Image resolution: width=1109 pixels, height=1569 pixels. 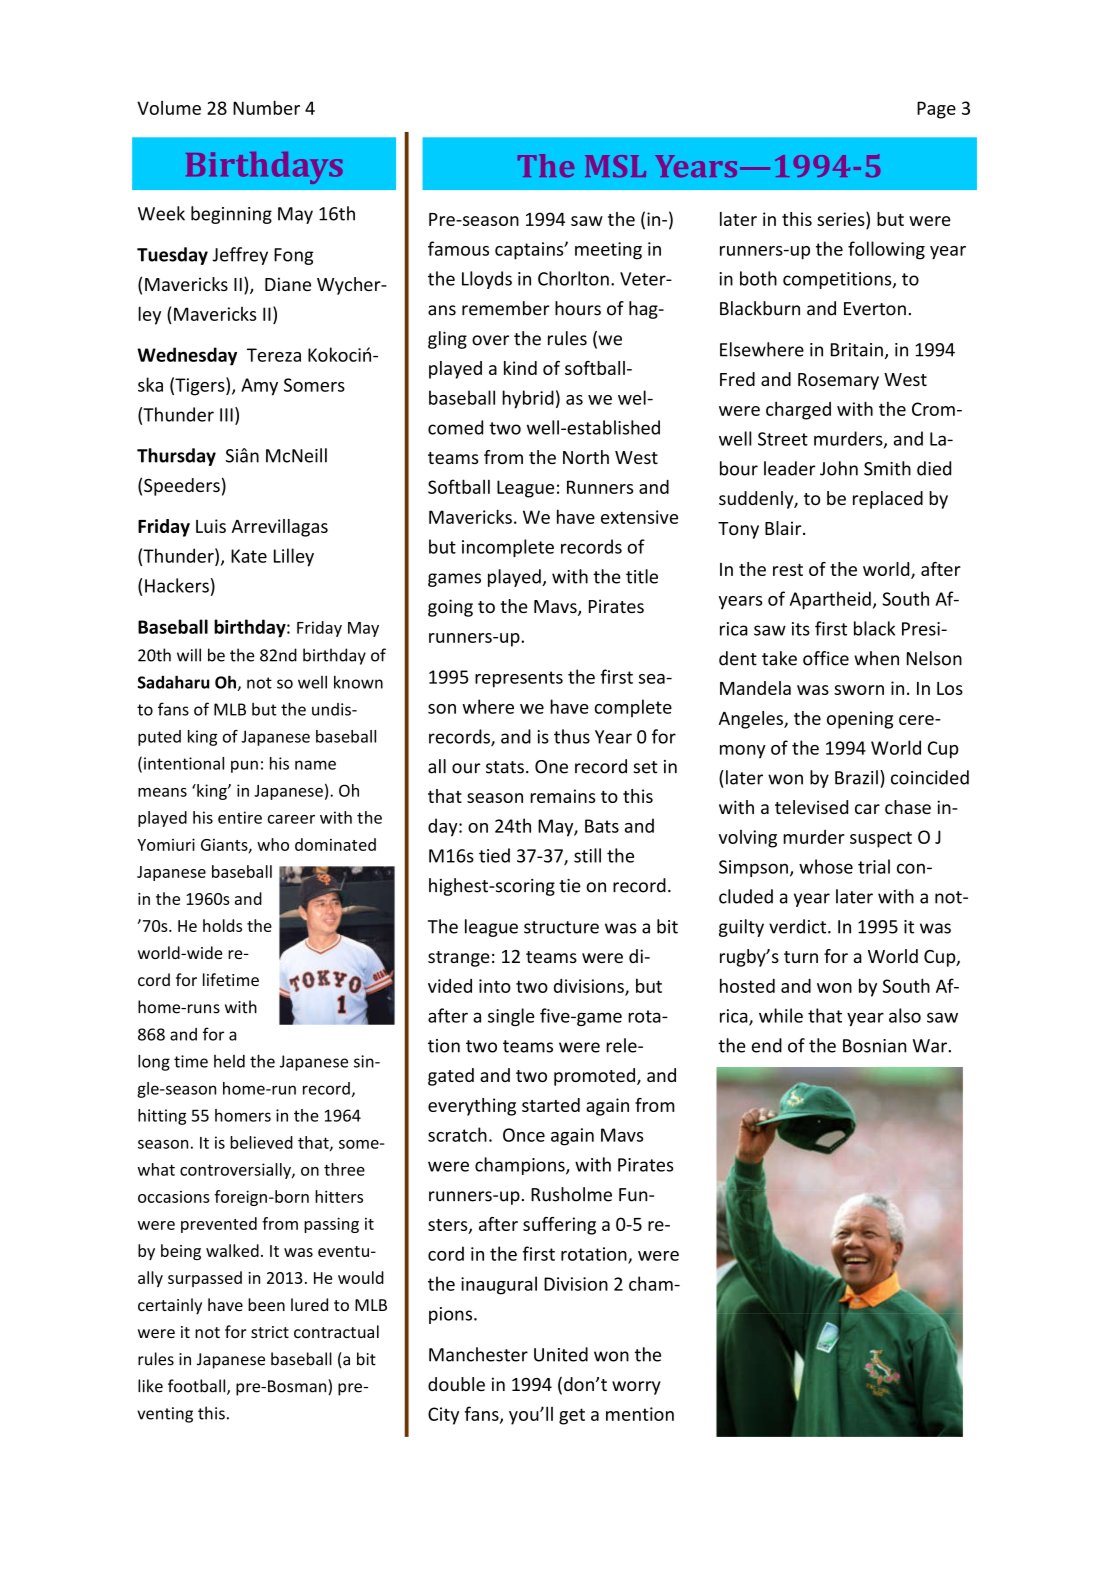 I want to click on Number, so click(x=266, y=107).
